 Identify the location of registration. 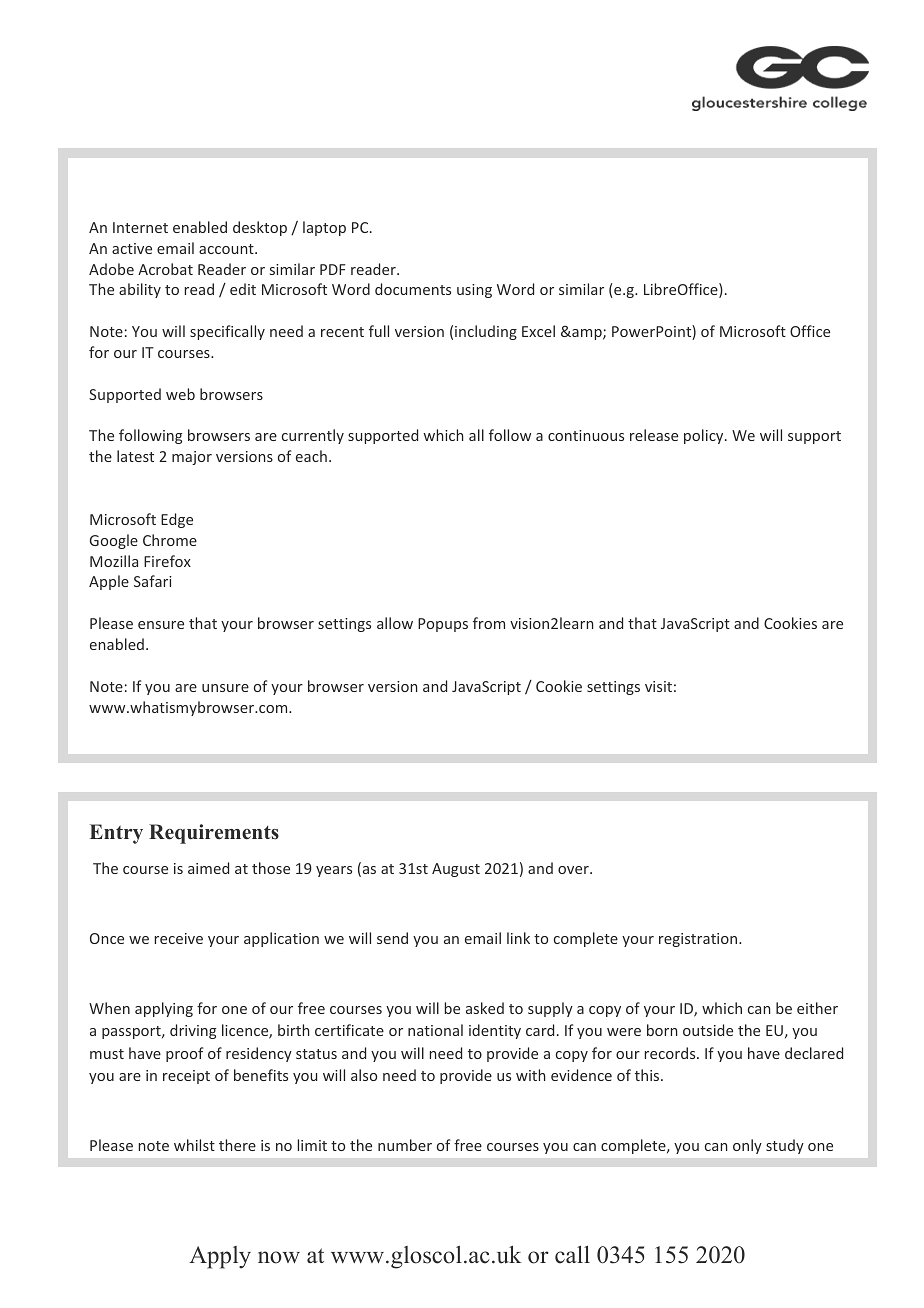
(699, 940).
